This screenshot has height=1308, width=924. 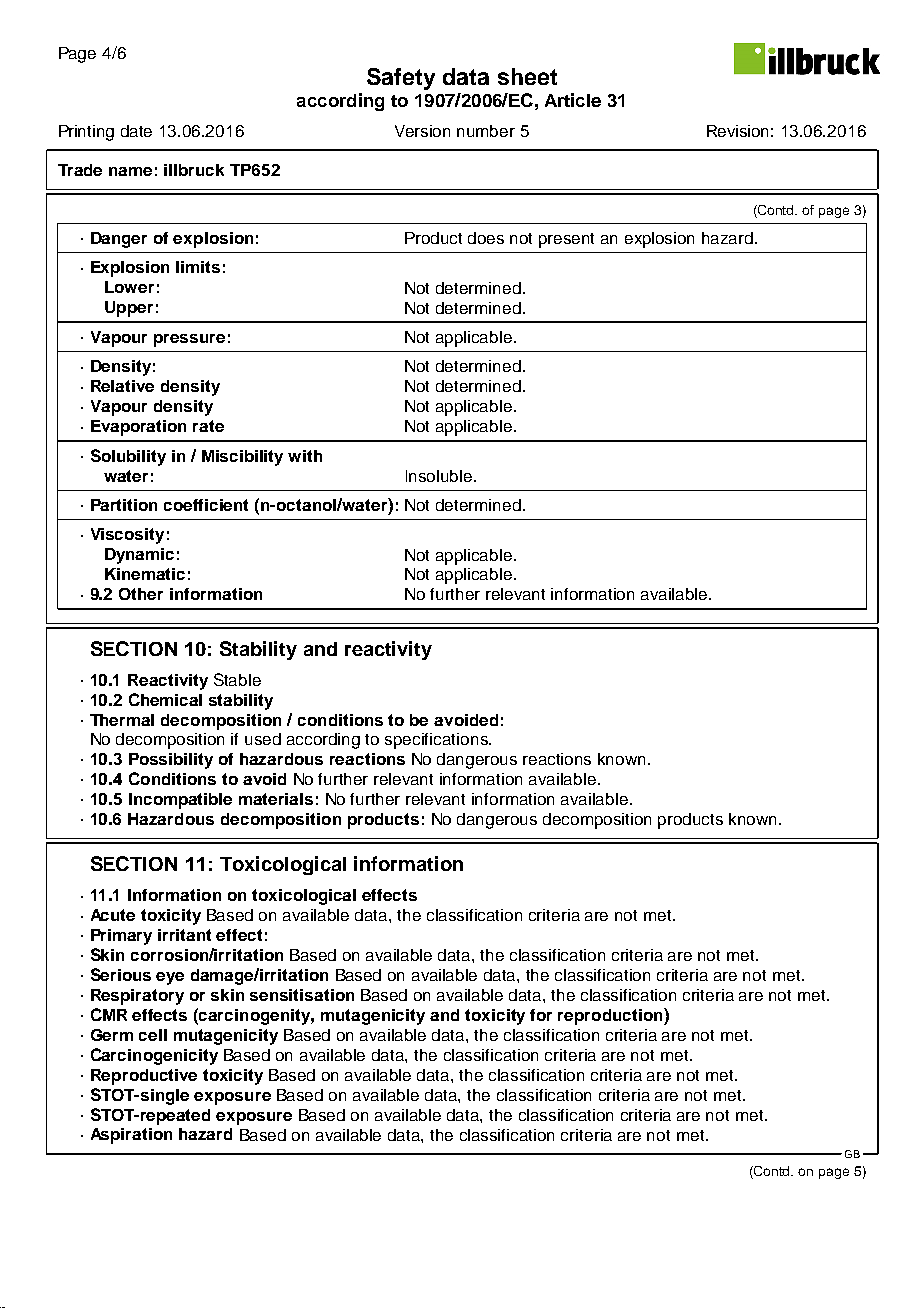 What do you see at coordinates (527, 76) in the screenshot?
I see `sheet` at bounding box center [527, 76].
